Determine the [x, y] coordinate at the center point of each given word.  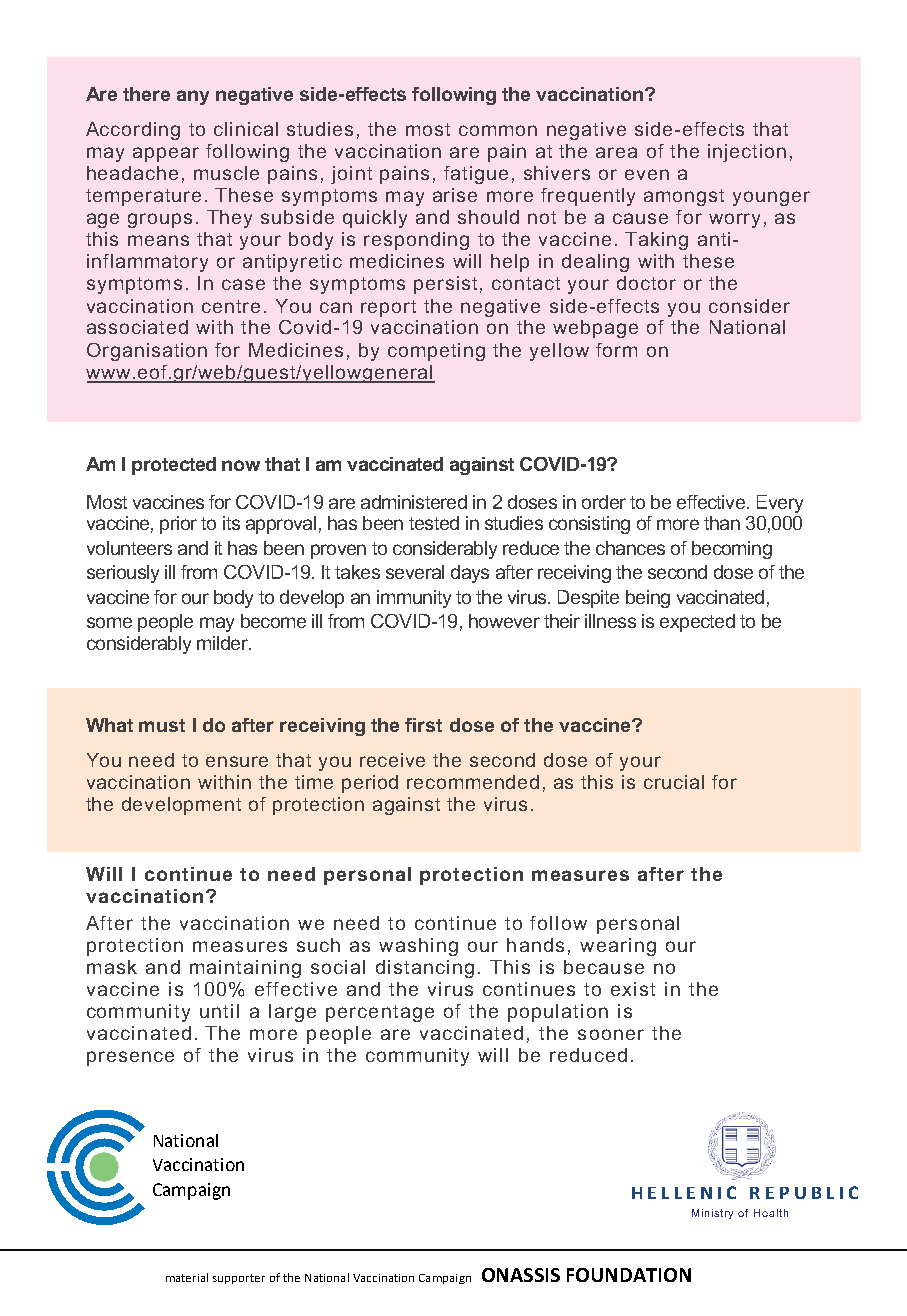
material [187, 1277]
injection [747, 153]
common [498, 130]
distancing [425, 969]
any [193, 97]
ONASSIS [521, 1275]
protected [174, 466]
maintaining [245, 969]
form [616, 350]
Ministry [712, 1214]
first [423, 725]
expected [697, 623]
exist [633, 989]
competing [436, 352]
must [162, 725]
